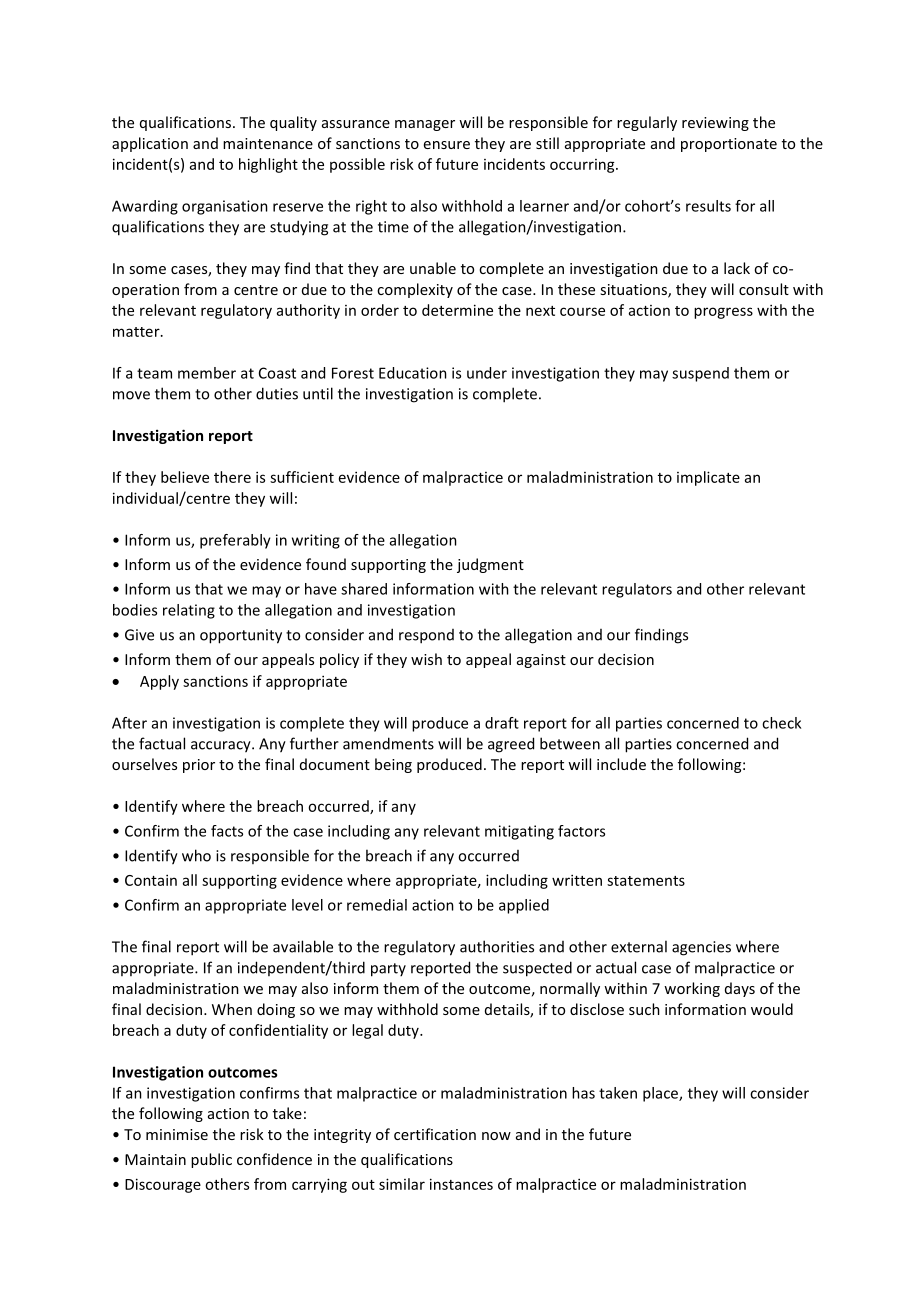 The height and width of the screenshot is (1308, 924). What do you see at coordinates (497, 946) in the screenshot?
I see `authorities` at bounding box center [497, 946].
